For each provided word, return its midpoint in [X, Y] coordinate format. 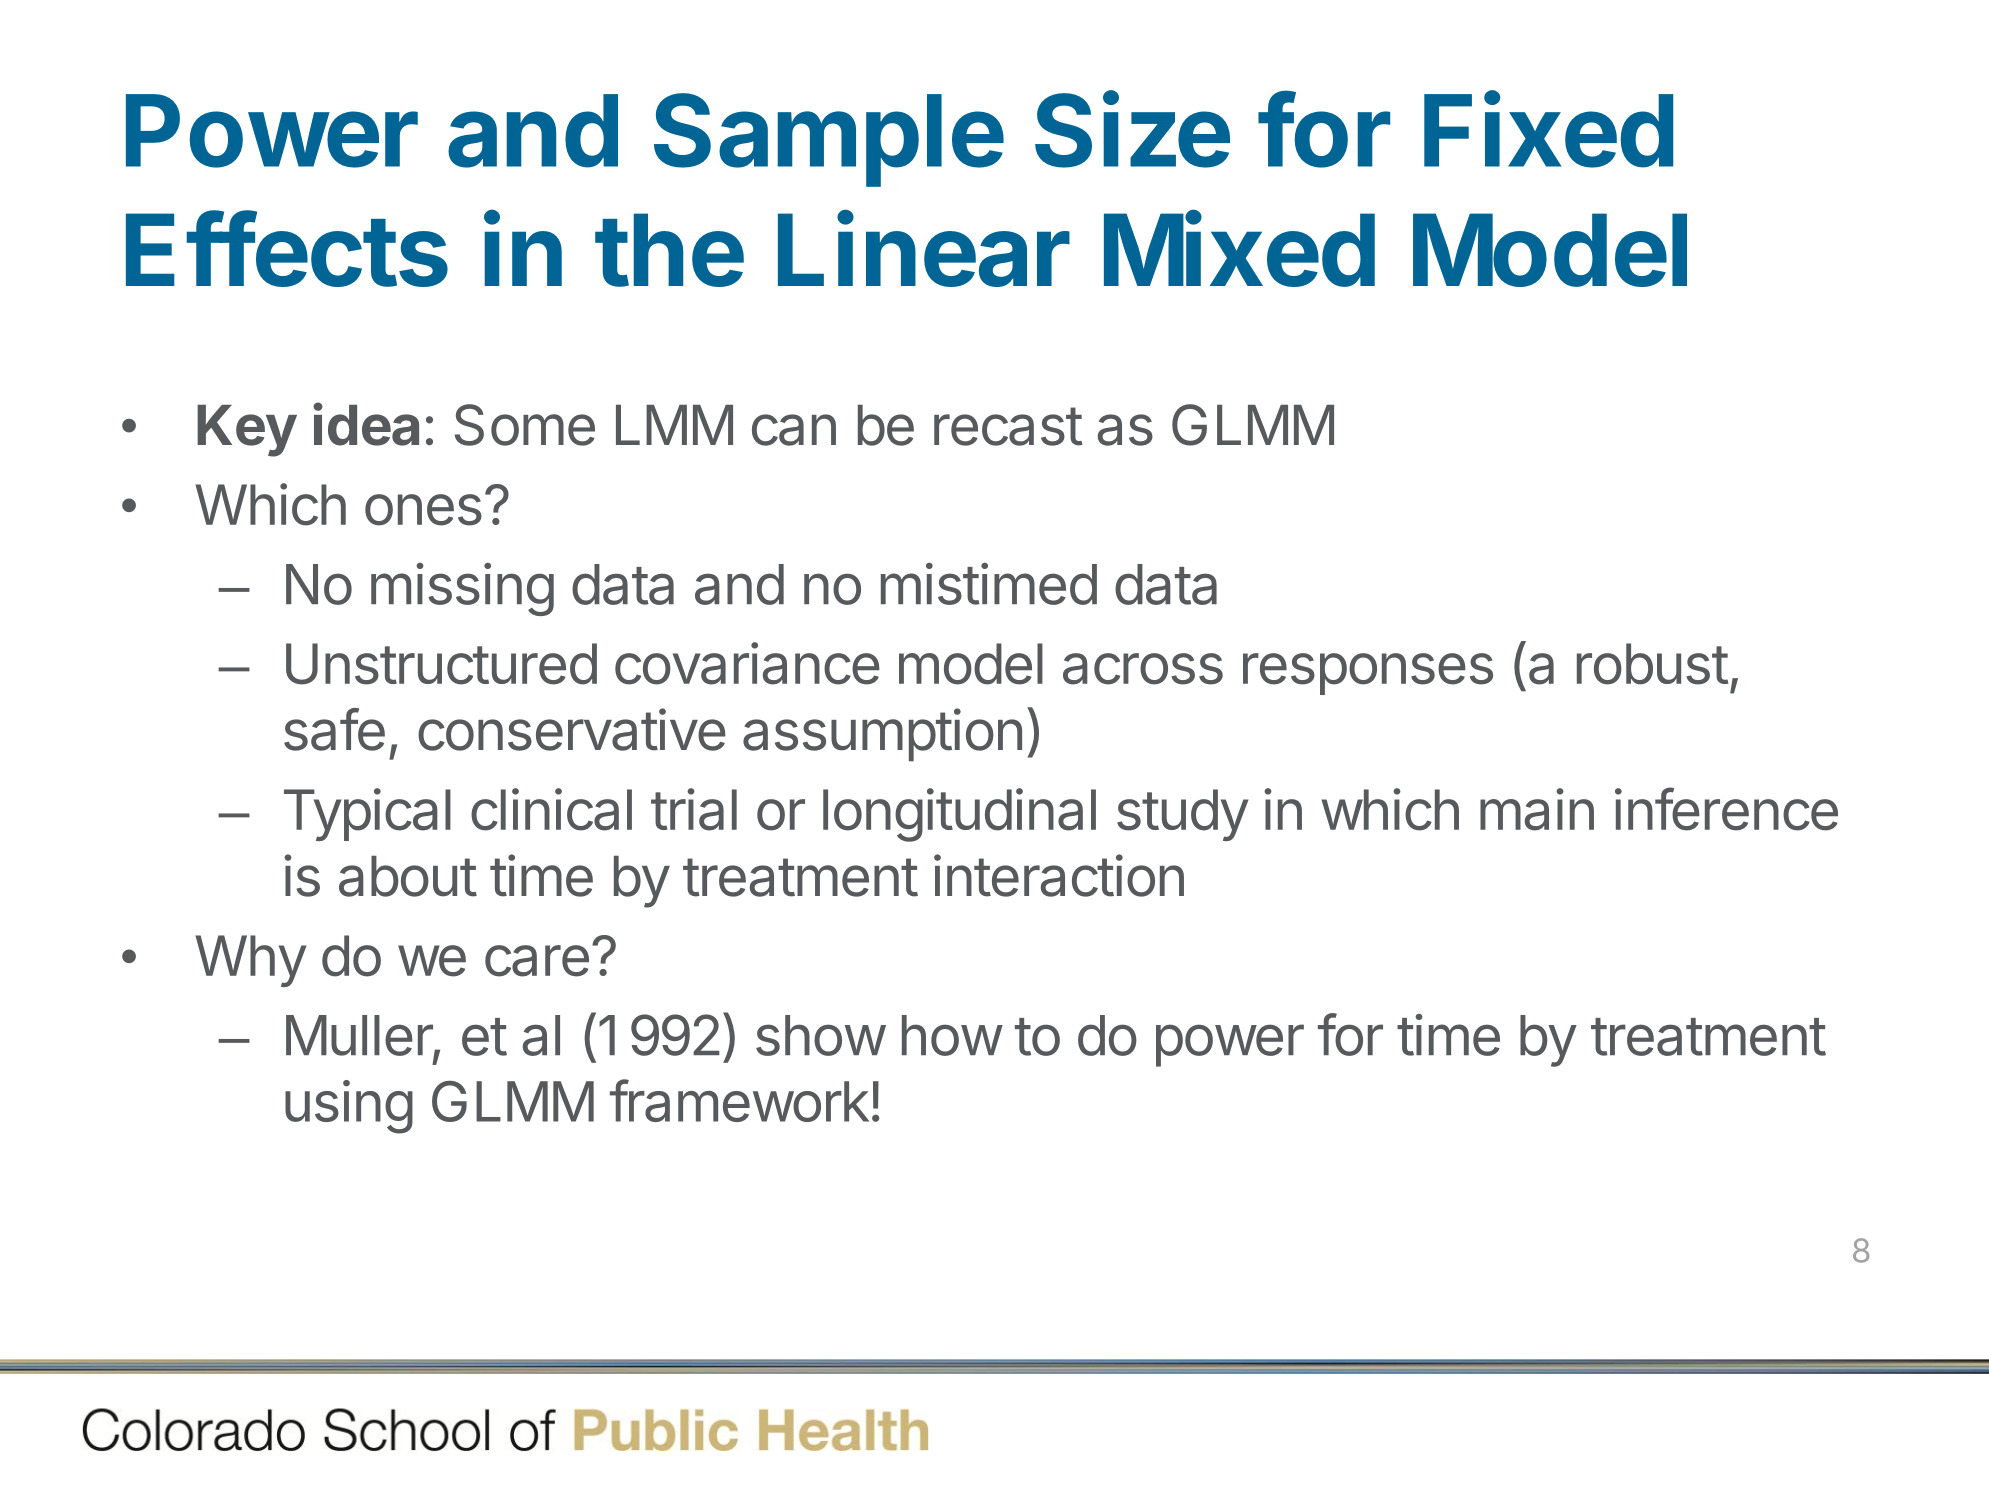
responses [1368, 674]
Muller [360, 1037]
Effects [287, 249]
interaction [1059, 875]
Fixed [1548, 130]
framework [739, 1100]
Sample [828, 140]
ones [423, 510]
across [1143, 669]
